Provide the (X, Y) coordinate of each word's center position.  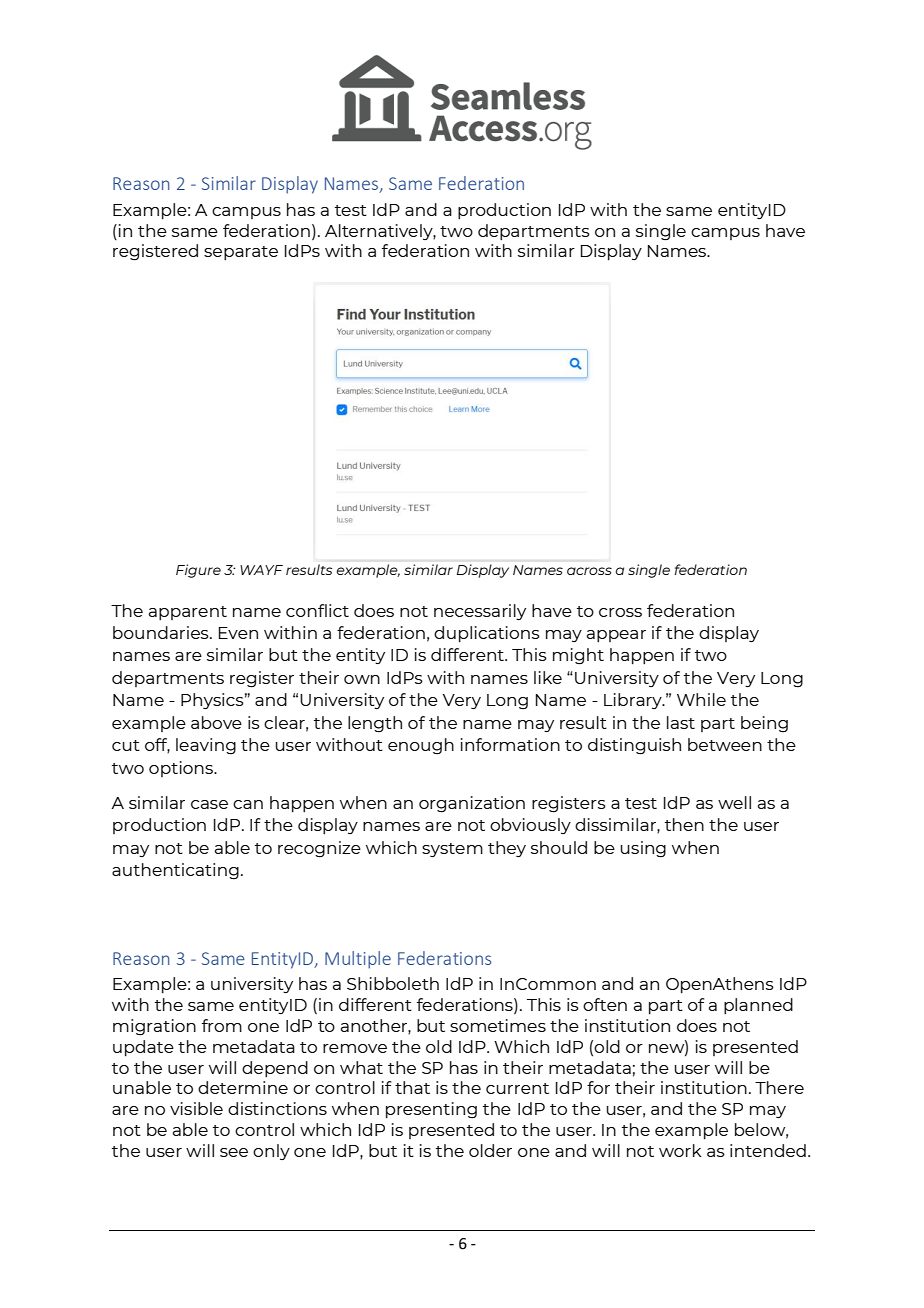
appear (616, 636)
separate (241, 253)
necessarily (480, 612)
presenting (431, 1110)
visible (196, 1108)
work (680, 1150)
